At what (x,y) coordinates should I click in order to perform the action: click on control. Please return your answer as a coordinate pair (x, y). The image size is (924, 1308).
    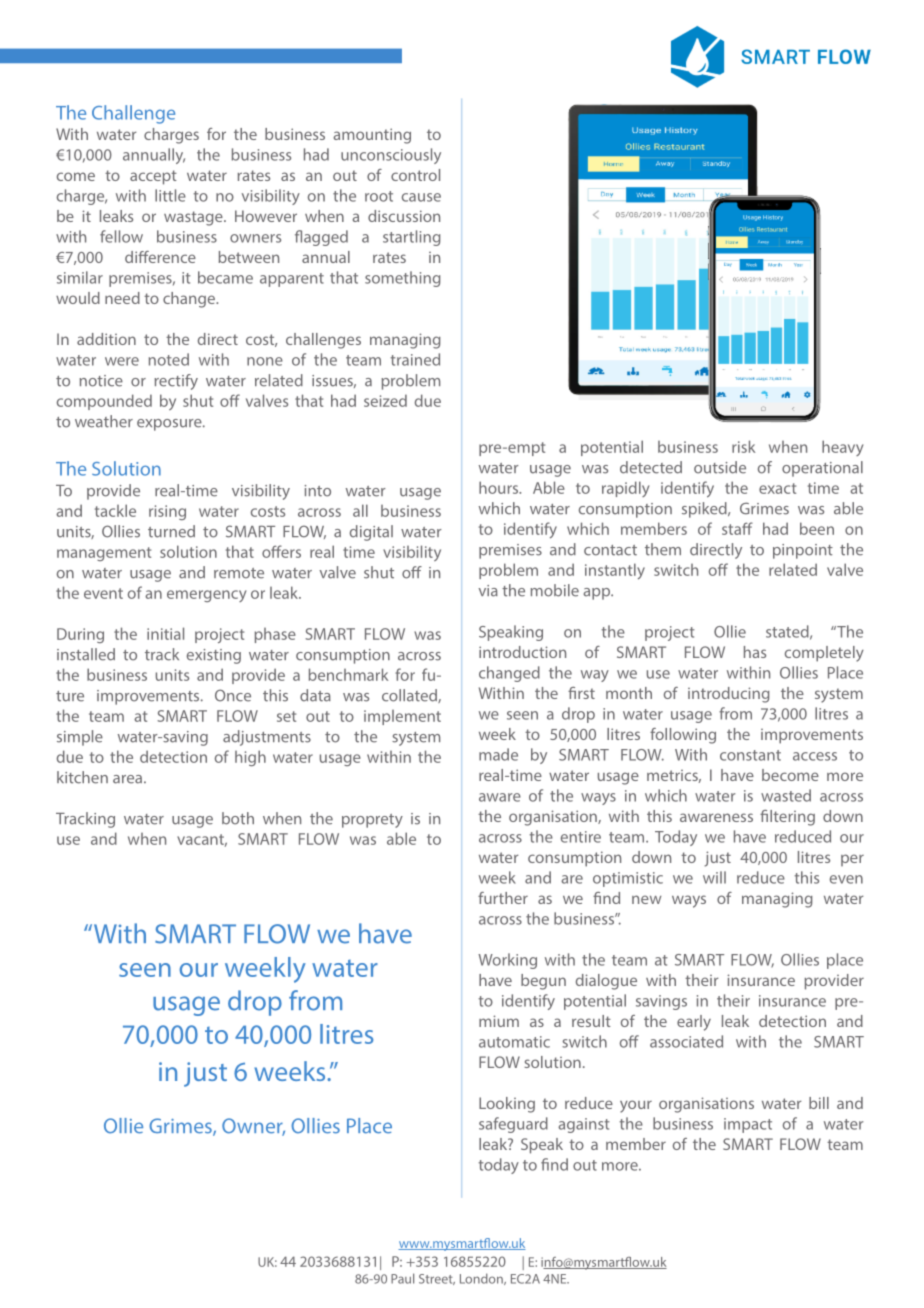
    Looking at the image, I should click on (415, 175).
